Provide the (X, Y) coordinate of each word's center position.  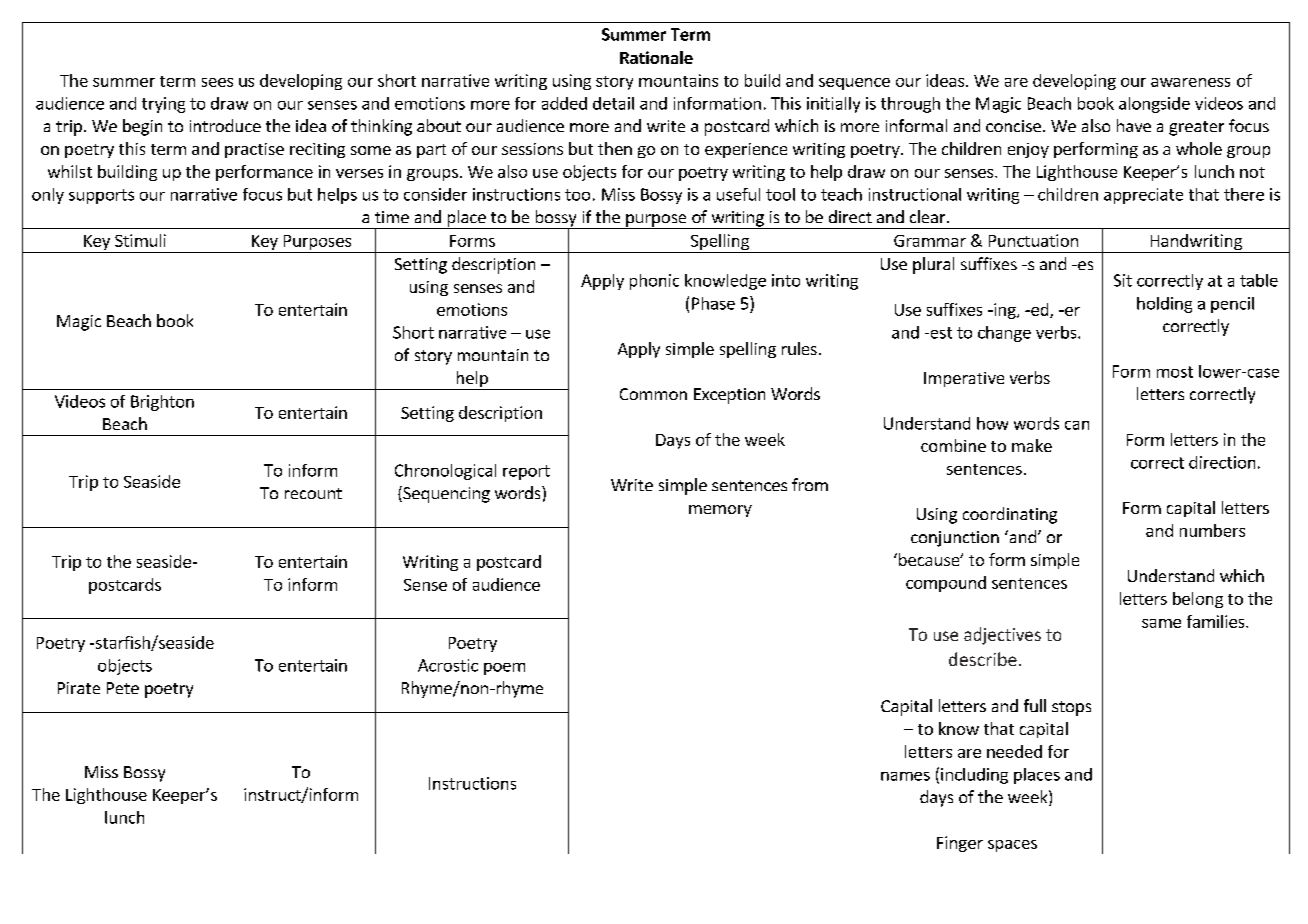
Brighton (162, 403)
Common (653, 394)
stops (1071, 708)
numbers (1212, 530)
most (1175, 372)
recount (313, 493)
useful (738, 194)
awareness (1190, 82)
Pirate (79, 688)
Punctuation (1033, 240)
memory (720, 511)
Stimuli (140, 240)
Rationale (656, 57)
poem (504, 669)
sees (217, 82)
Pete (123, 688)
